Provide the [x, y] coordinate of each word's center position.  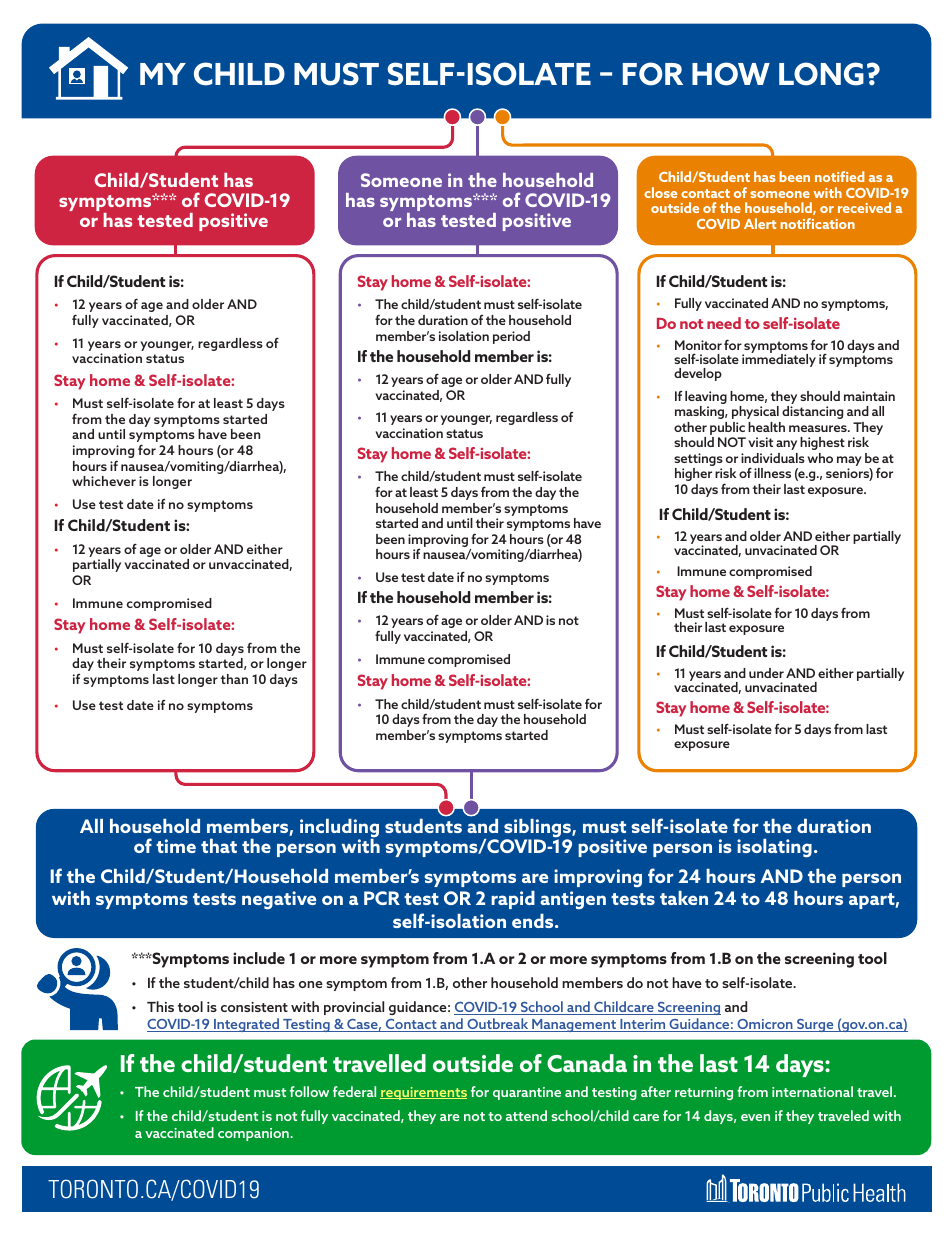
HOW [731, 74]
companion [254, 1134]
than [234, 679]
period [511, 337]
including [339, 829]
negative [279, 900]
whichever [104, 481]
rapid [513, 900]
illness [772, 473]
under [766, 673]
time [176, 846]
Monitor [698, 345]
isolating [774, 848]
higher [693, 474]
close [660, 192]
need [724, 323]
